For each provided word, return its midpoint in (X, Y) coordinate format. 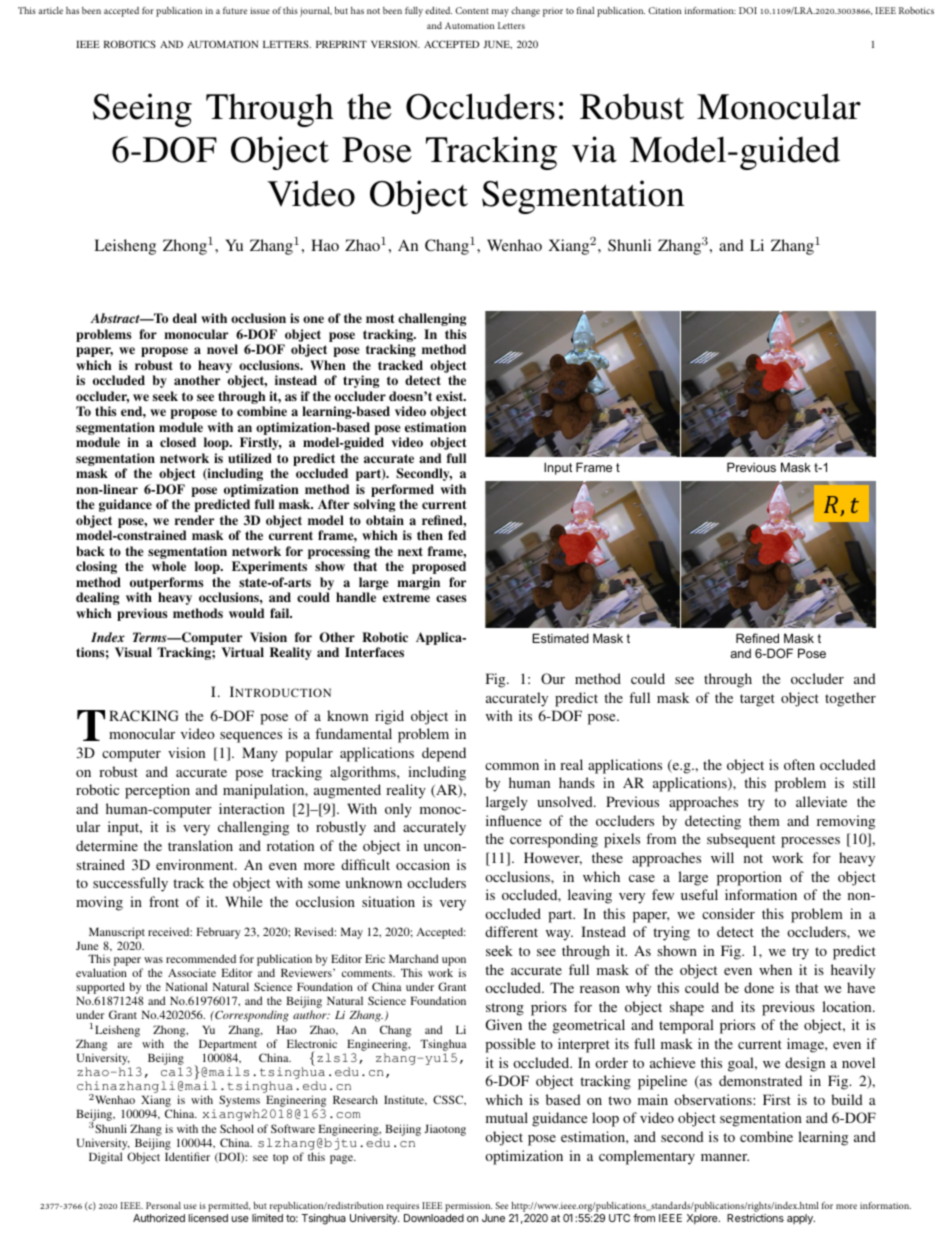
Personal (163, 1205)
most (380, 318)
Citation (665, 10)
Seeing (142, 110)
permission (468, 1208)
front (164, 901)
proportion (749, 878)
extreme (406, 597)
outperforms (167, 585)
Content (472, 10)
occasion (423, 864)
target (757, 700)
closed (178, 442)
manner (725, 1157)
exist (451, 396)
